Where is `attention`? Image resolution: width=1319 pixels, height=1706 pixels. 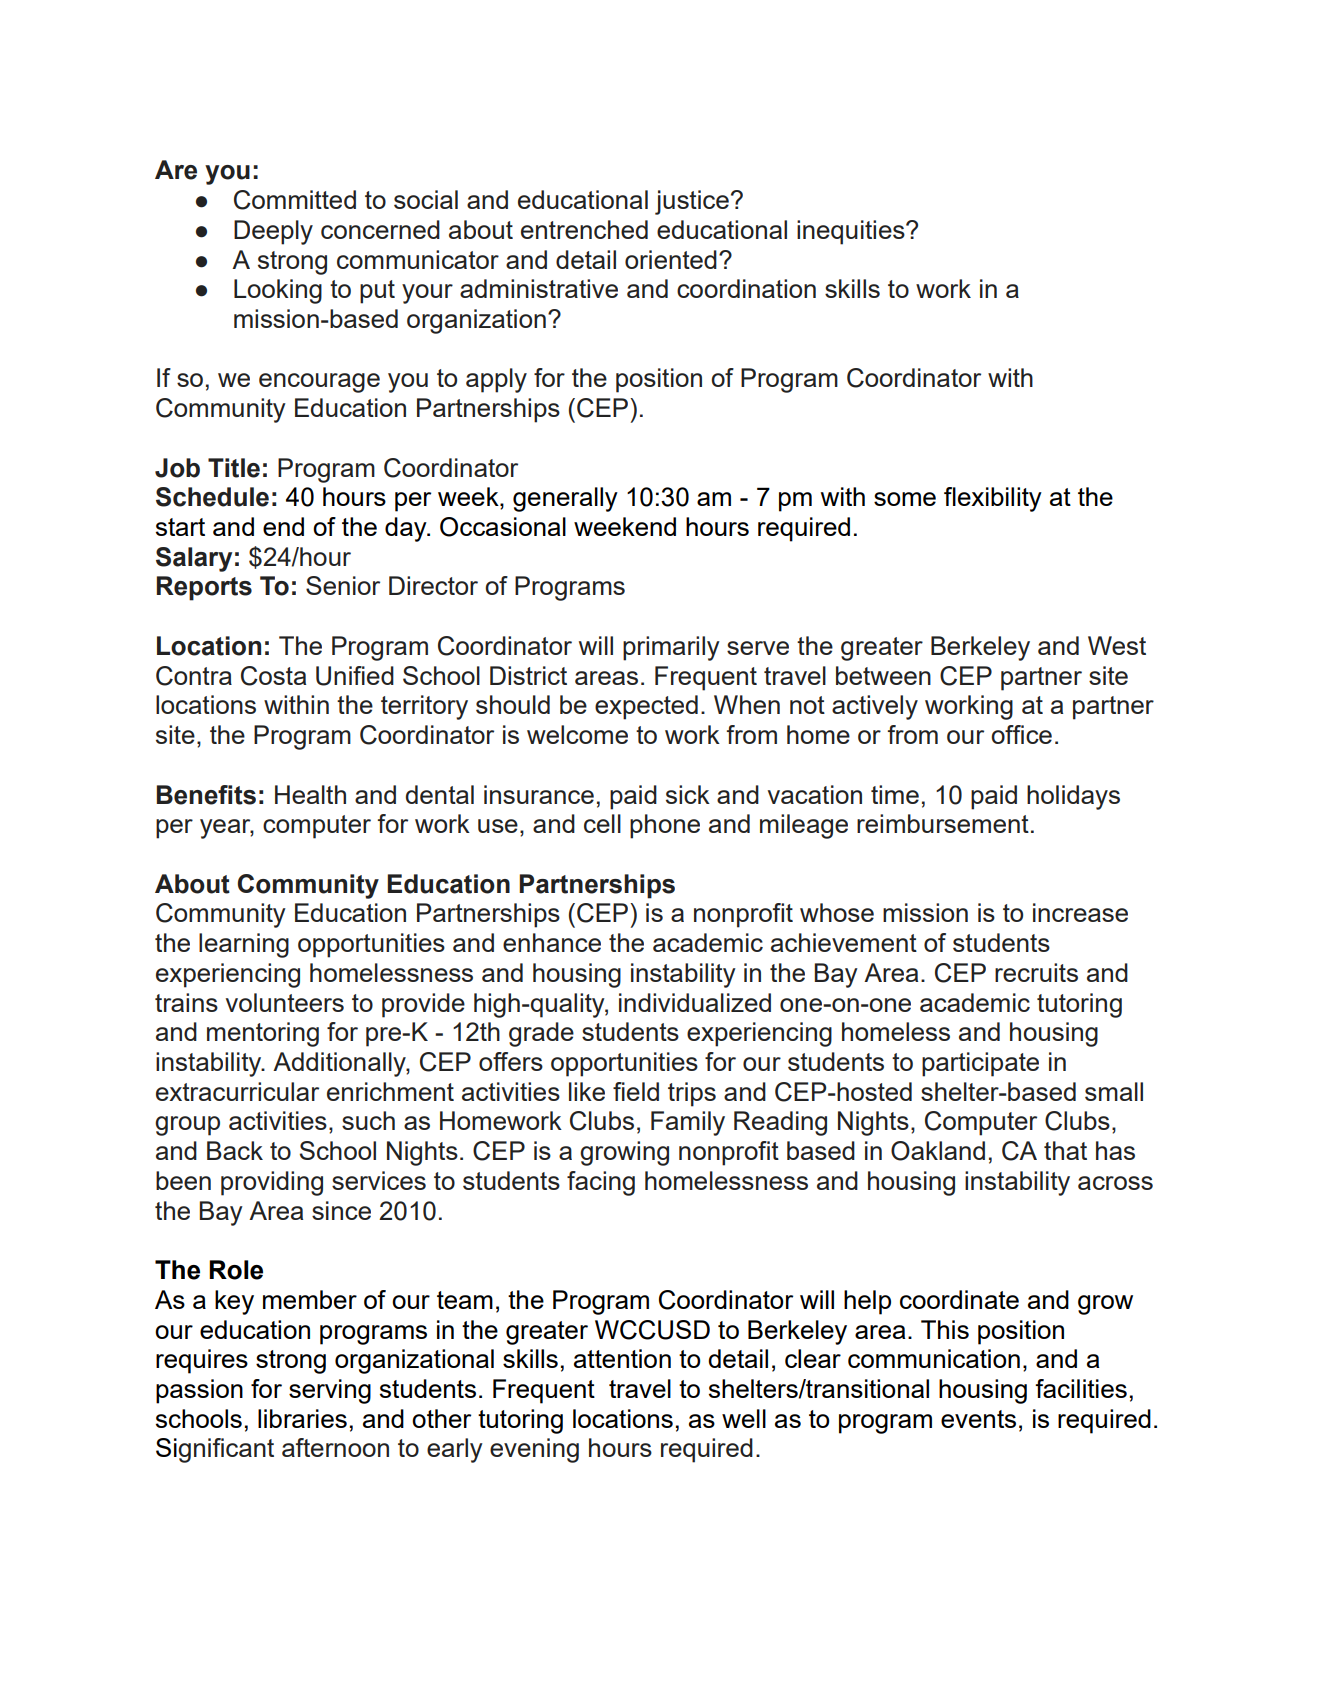
attention is located at coordinates (622, 1358).
